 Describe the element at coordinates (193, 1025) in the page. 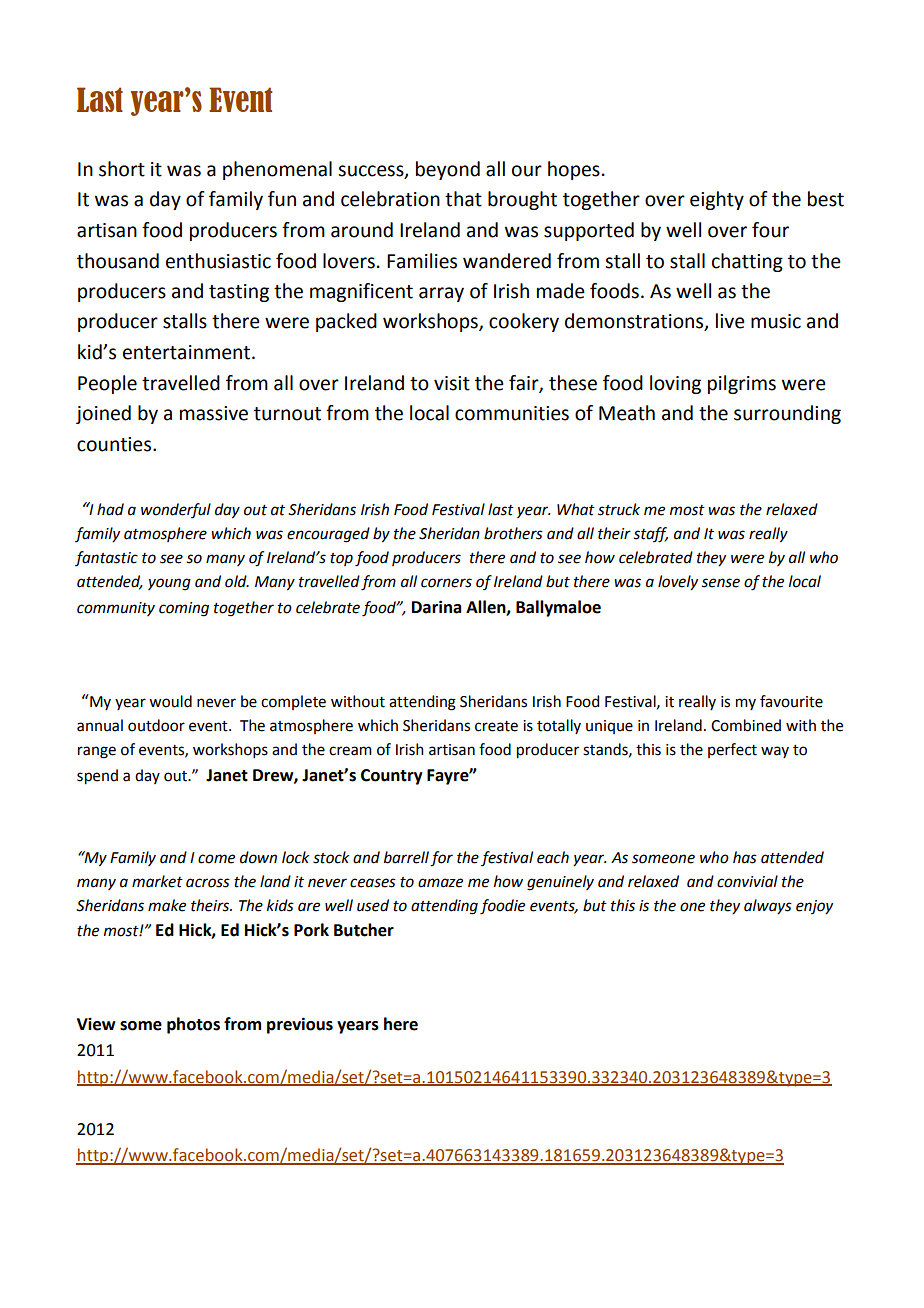

I see `photos` at that location.
